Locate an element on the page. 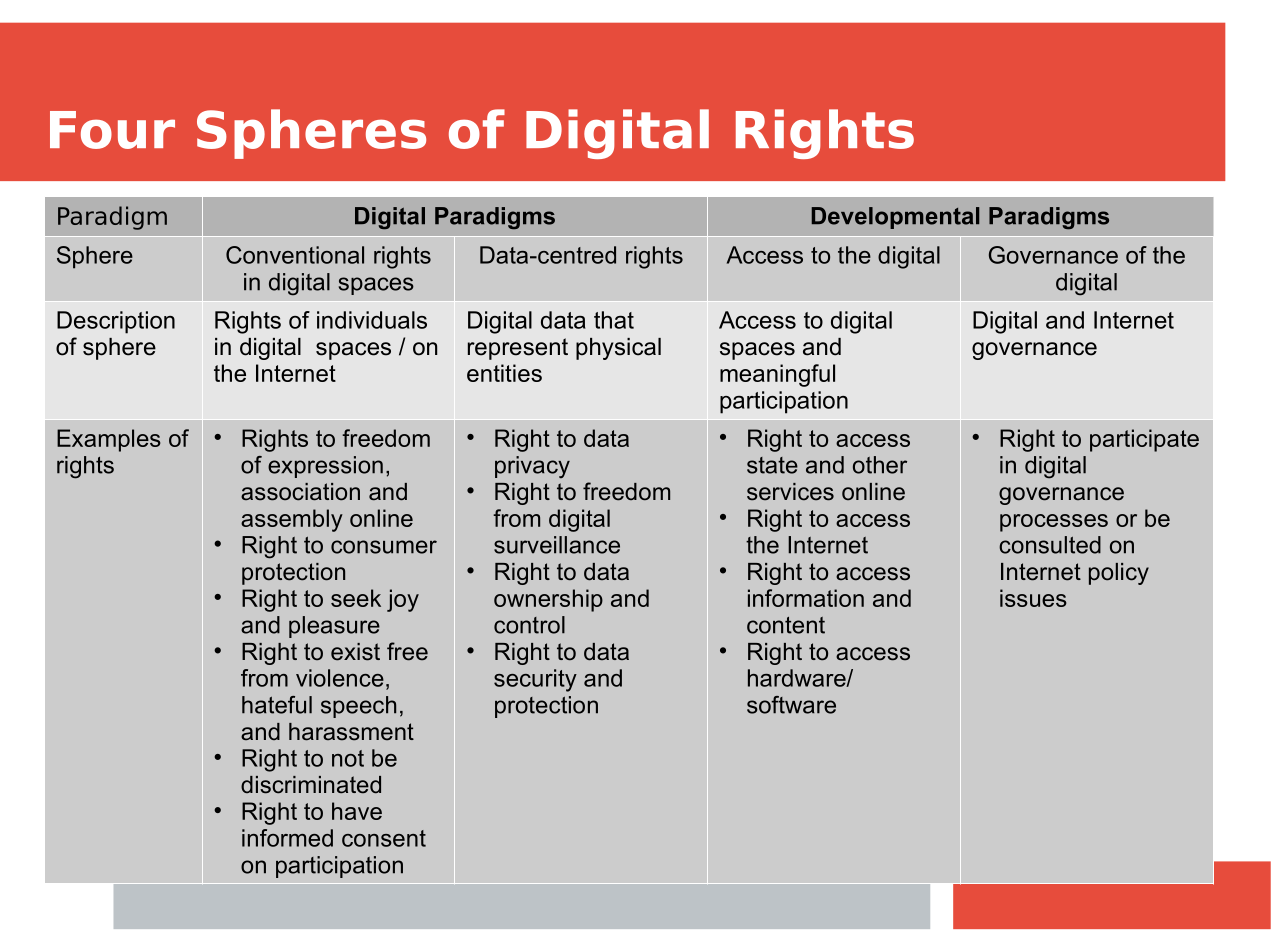 Image resolution: width=1271 pixels, height=952 pixels. Developmental is located at coordinates (895, 218).
